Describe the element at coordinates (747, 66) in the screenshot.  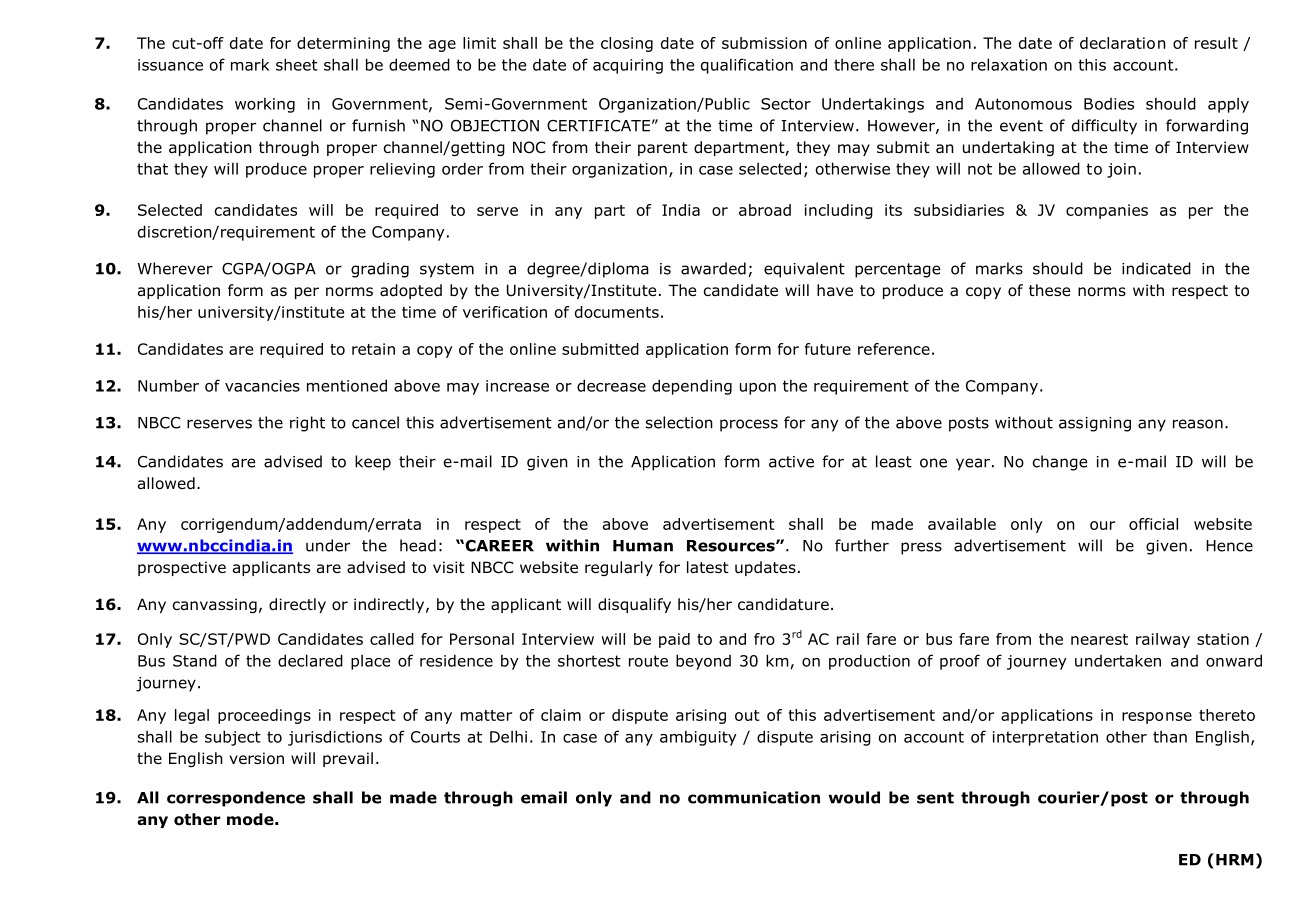
I see `qualification` at that location.
